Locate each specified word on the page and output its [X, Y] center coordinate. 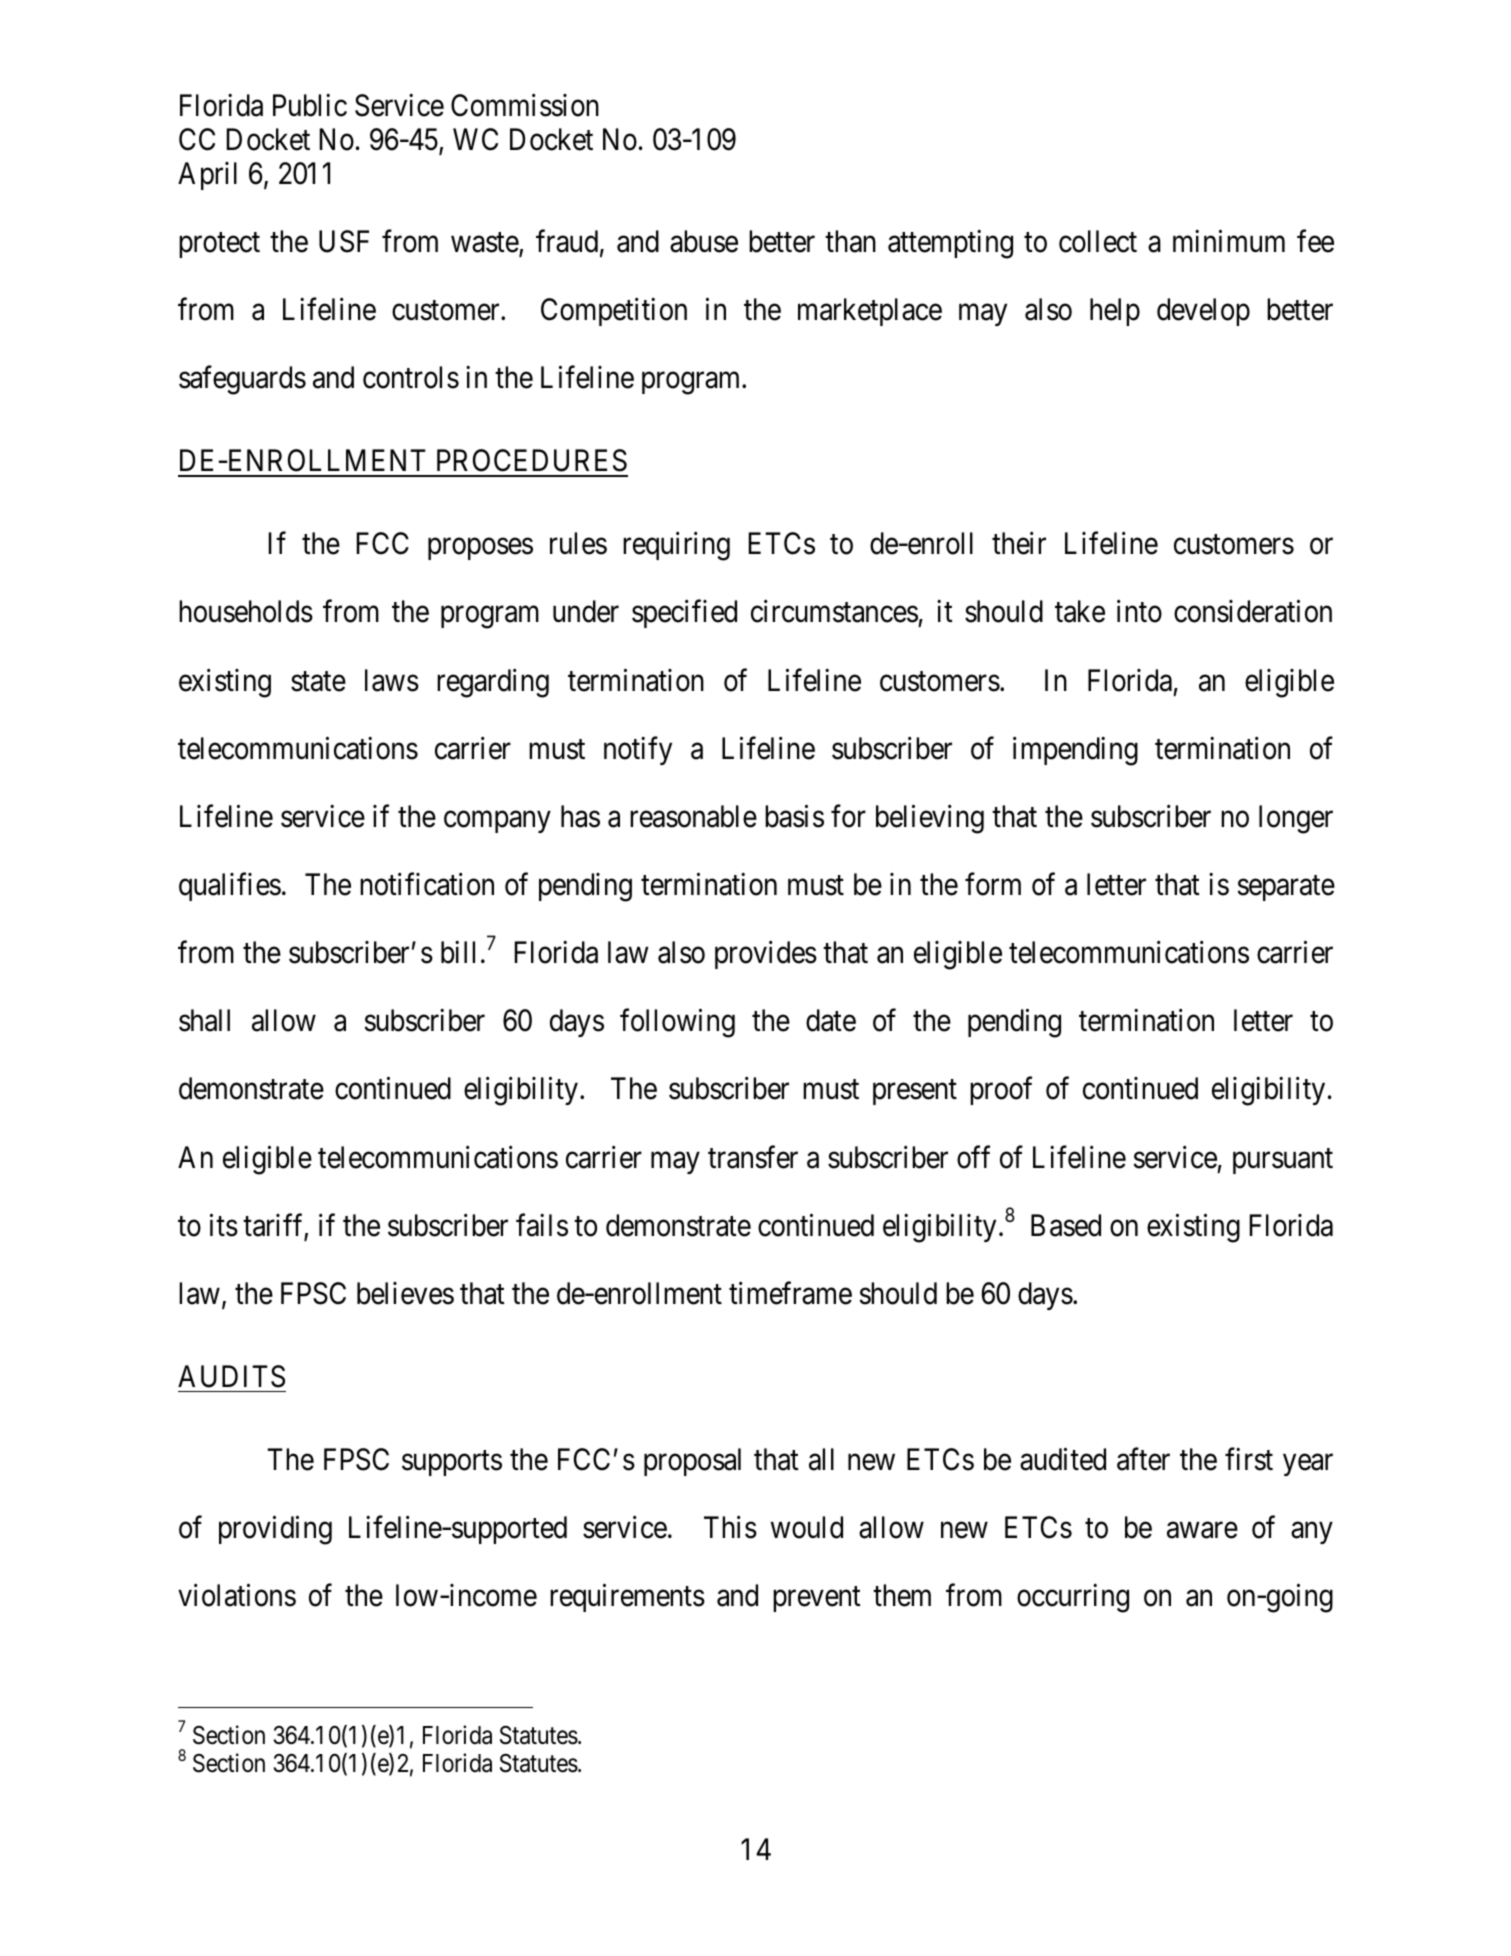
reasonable [693, 816]
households [246, 611]
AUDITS [231, 1376]
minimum [1229, 241]
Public [310, 105]
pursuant [1283, 1161]
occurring [1073, 1598]
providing [275, 1530]
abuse [704, 241]
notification [427, 884]
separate [1286, 888]
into [1139, 611]
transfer [753, 1157]
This [730, 1527]
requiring [676, 546]
